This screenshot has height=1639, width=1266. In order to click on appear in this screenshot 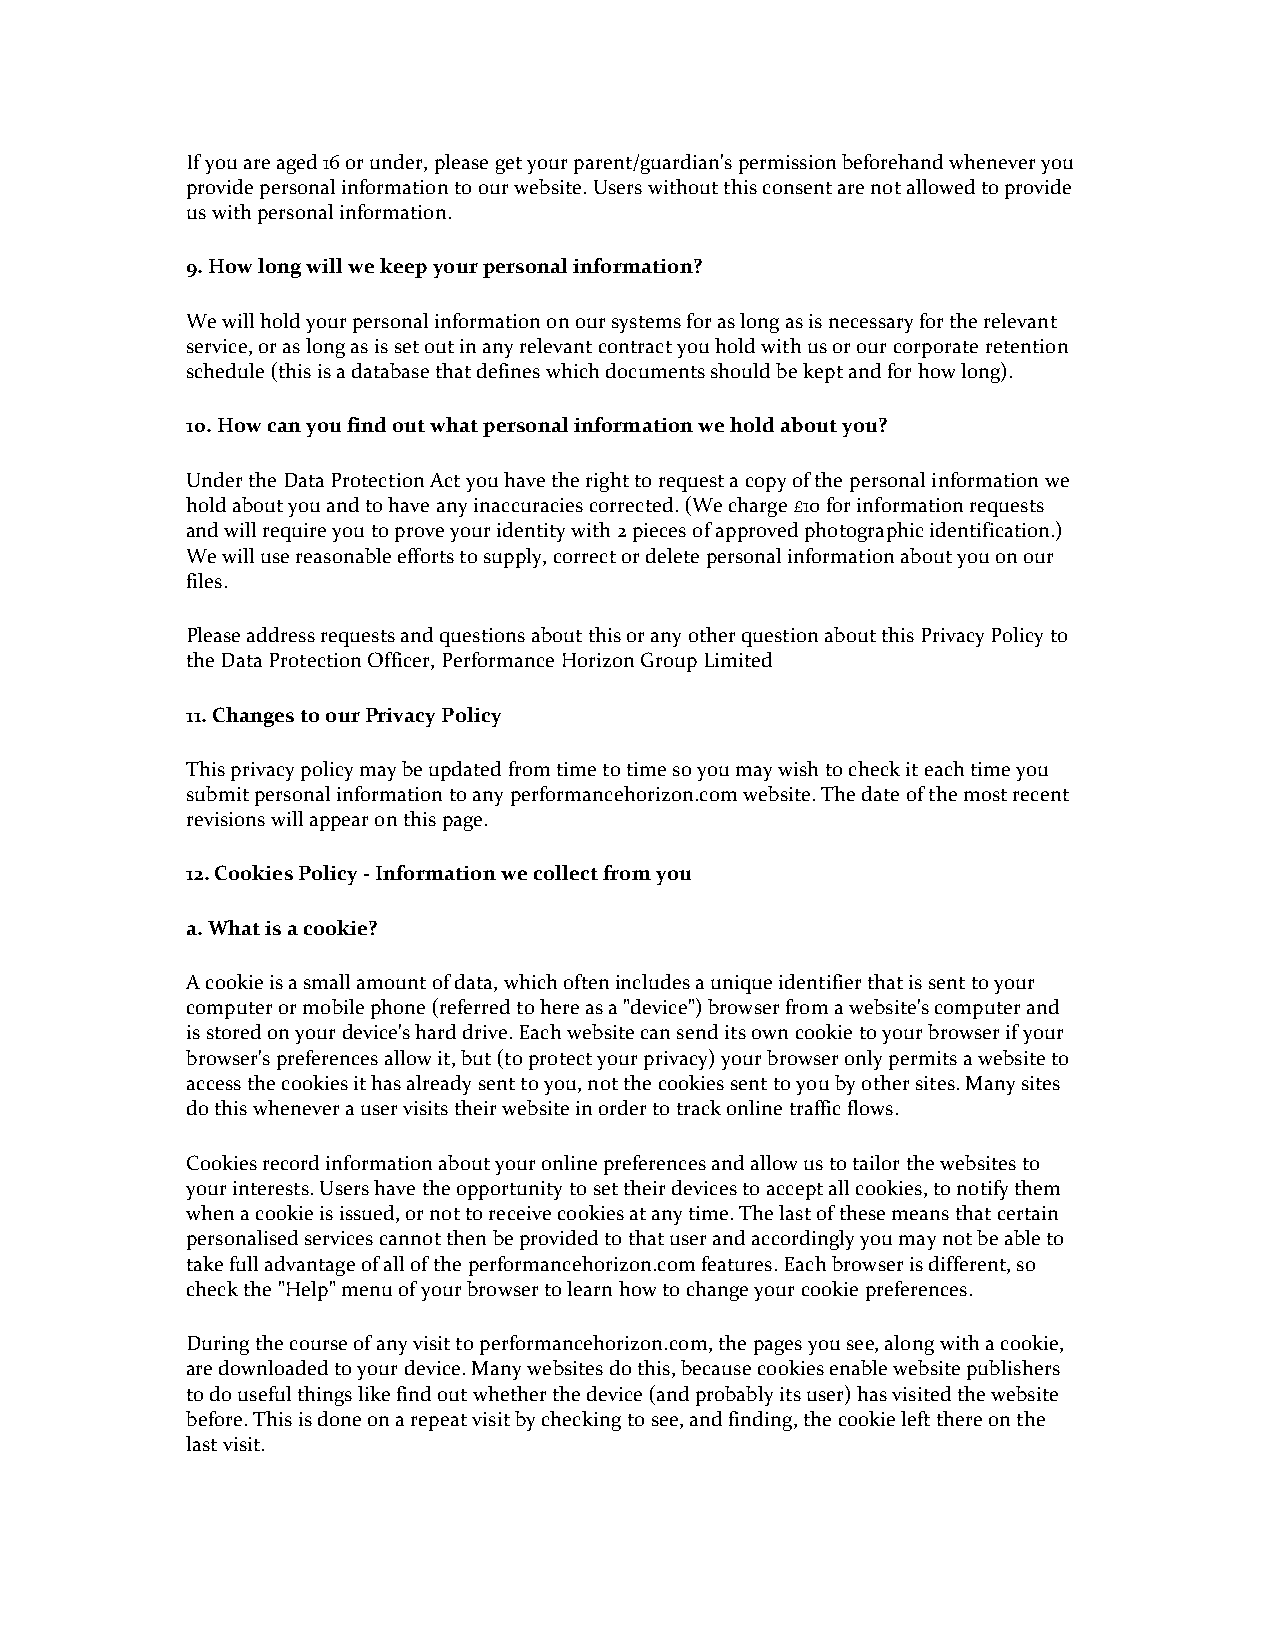, I will do `click(339, 823)`.
